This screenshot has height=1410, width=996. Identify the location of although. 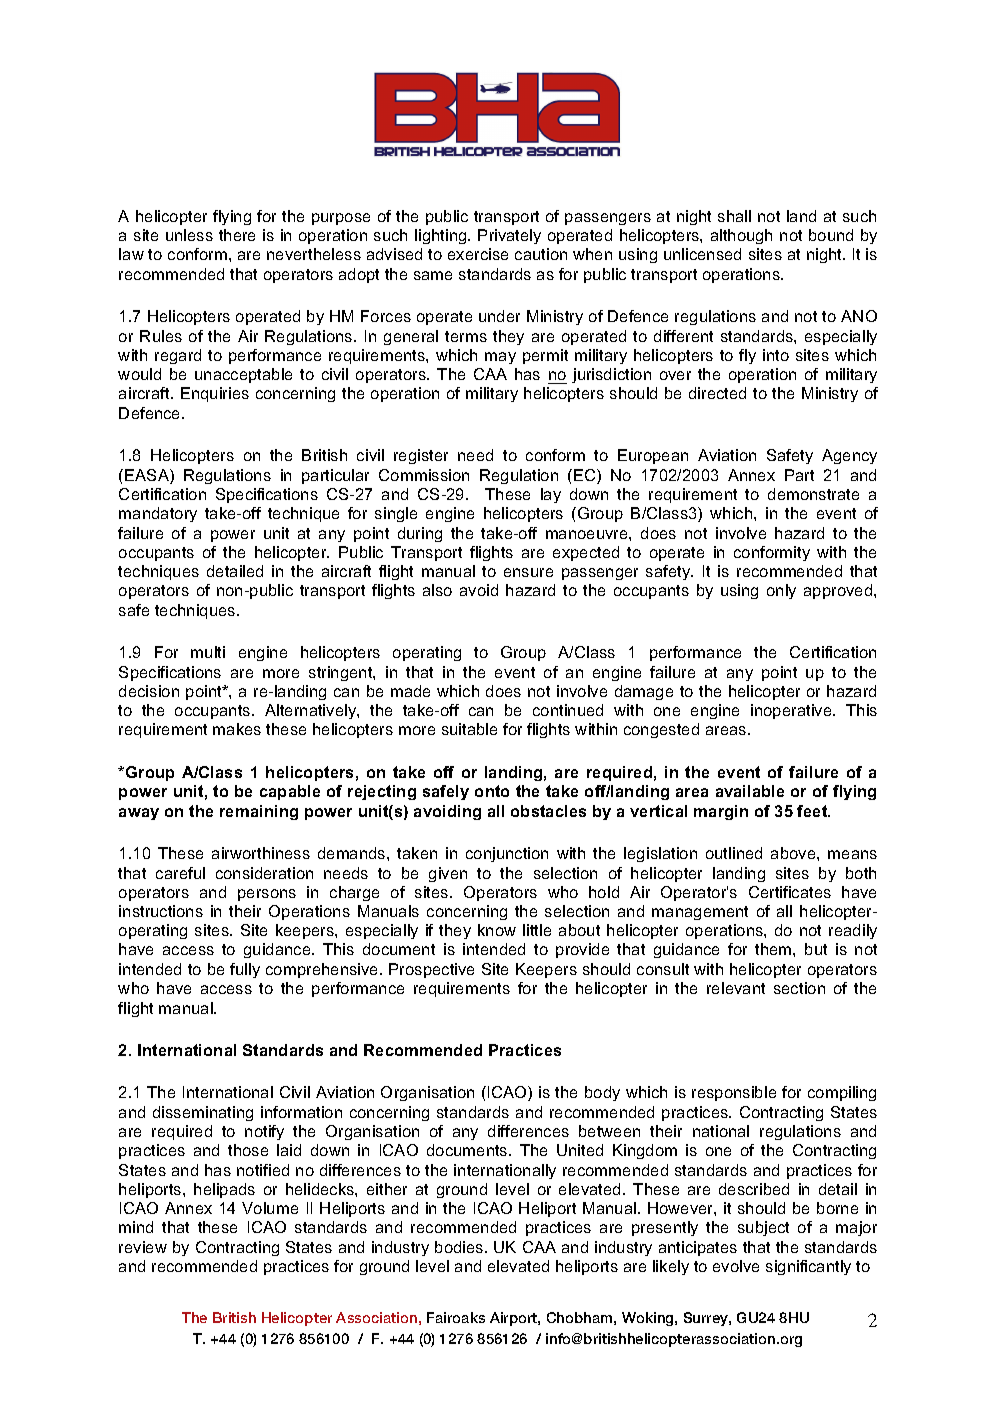
(741, 236).
